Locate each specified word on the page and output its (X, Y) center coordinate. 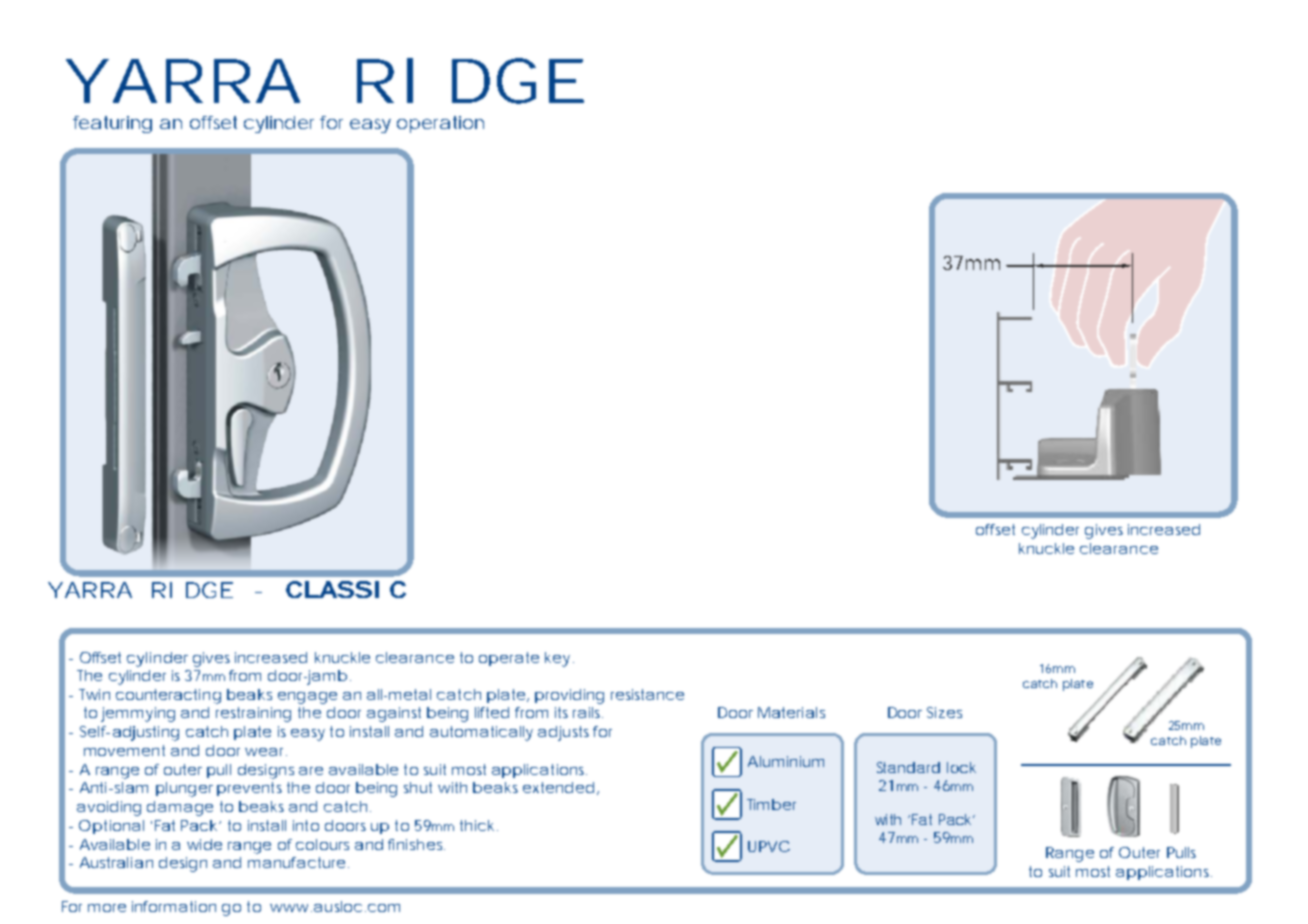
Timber (771, 804)
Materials (791, 712)
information (174, 906)
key (557, 659)
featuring (112, 124)
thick (477, 825)
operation (440, 124)
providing (569, 696)
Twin (94, 694)
